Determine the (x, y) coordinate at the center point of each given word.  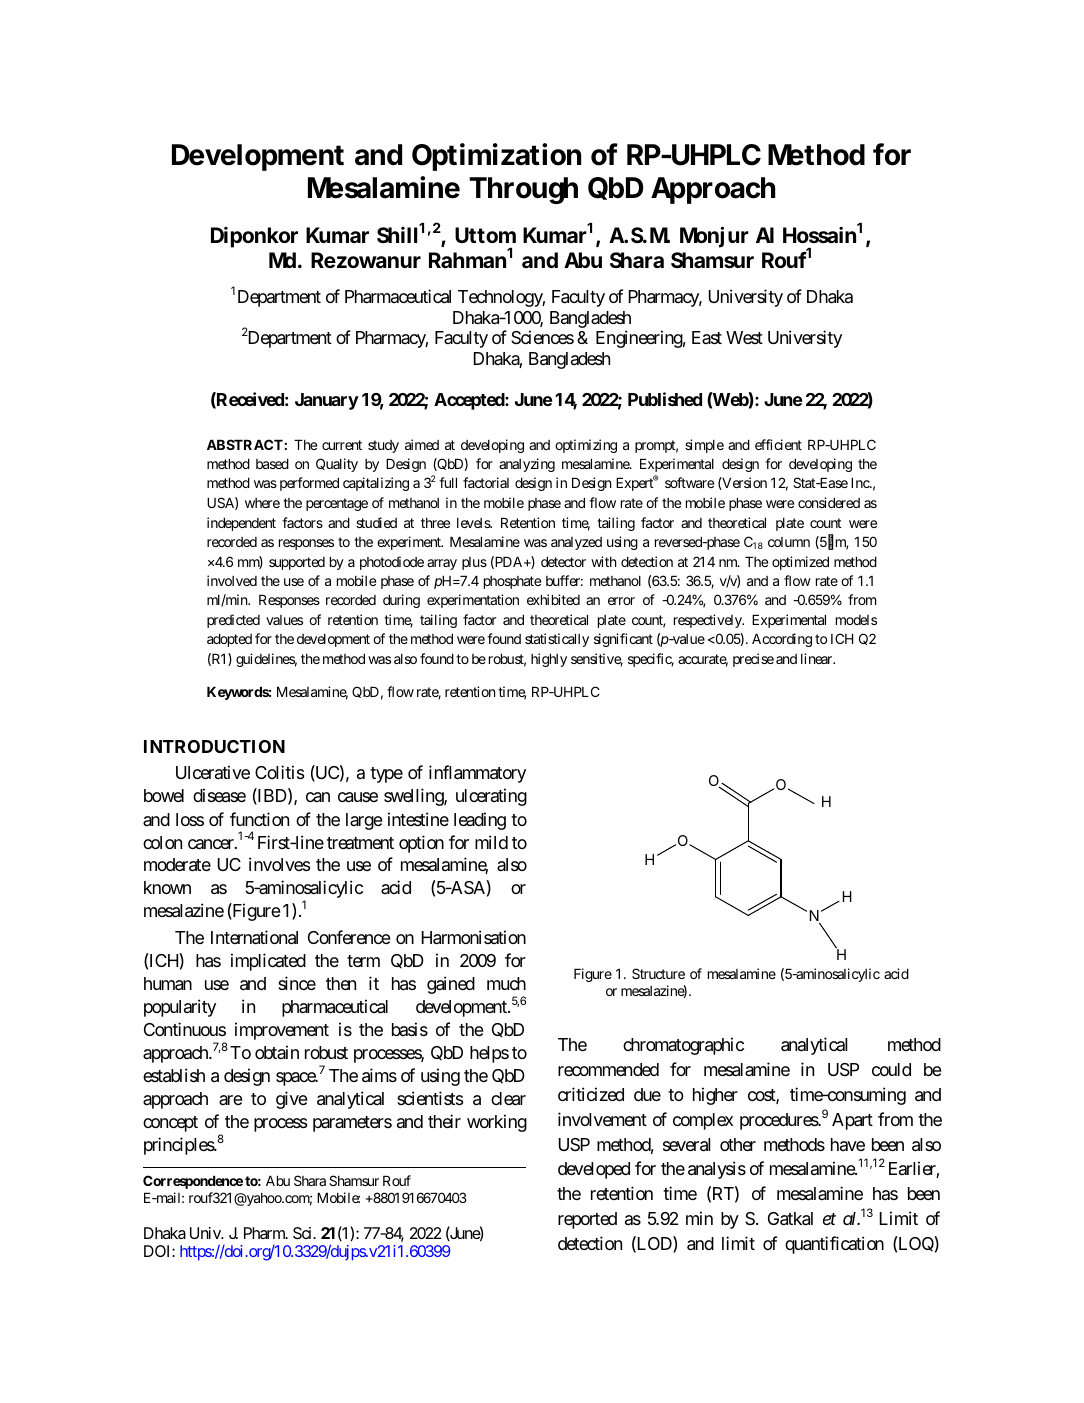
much (506, 983)
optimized (800, 563)
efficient (778, 444)
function (259, 819)
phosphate (512, 582)
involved (232, 580)
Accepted (470, 401)
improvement (282, 1031)
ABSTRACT (245, 444)
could (891, 1069)
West (744, 337)
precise (753, 660)
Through (523, 190)
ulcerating (491, 797)
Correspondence (193, 1182)
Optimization (496, 157)
